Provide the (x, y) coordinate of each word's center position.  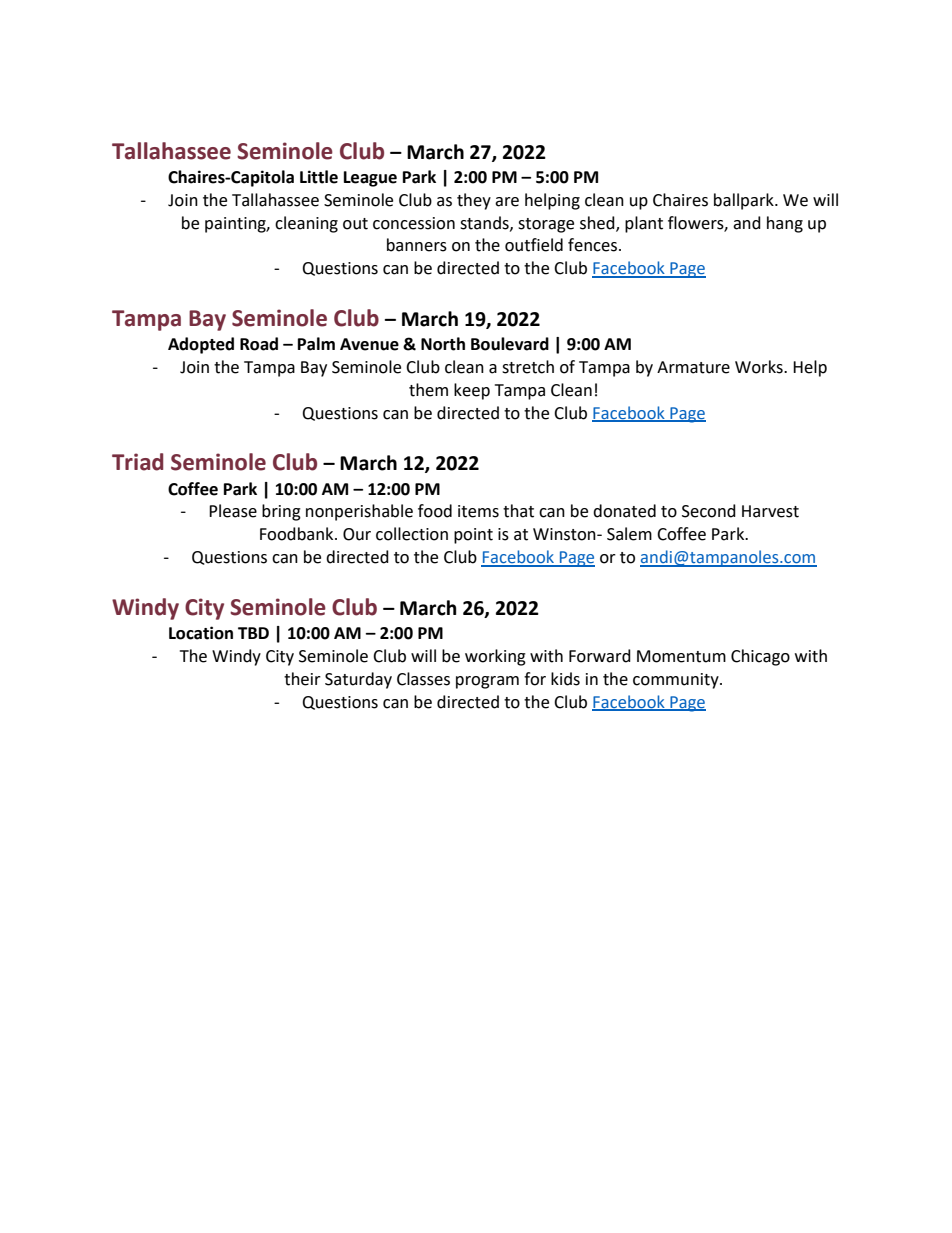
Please (233, 511)
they (474, 201)
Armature (693, 367)
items (478, 511)
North (443, 344)
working (495, 657)
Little (319, 177)
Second (709, 511)
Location (201, 633)
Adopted (201, 345)
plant (644, 224)
